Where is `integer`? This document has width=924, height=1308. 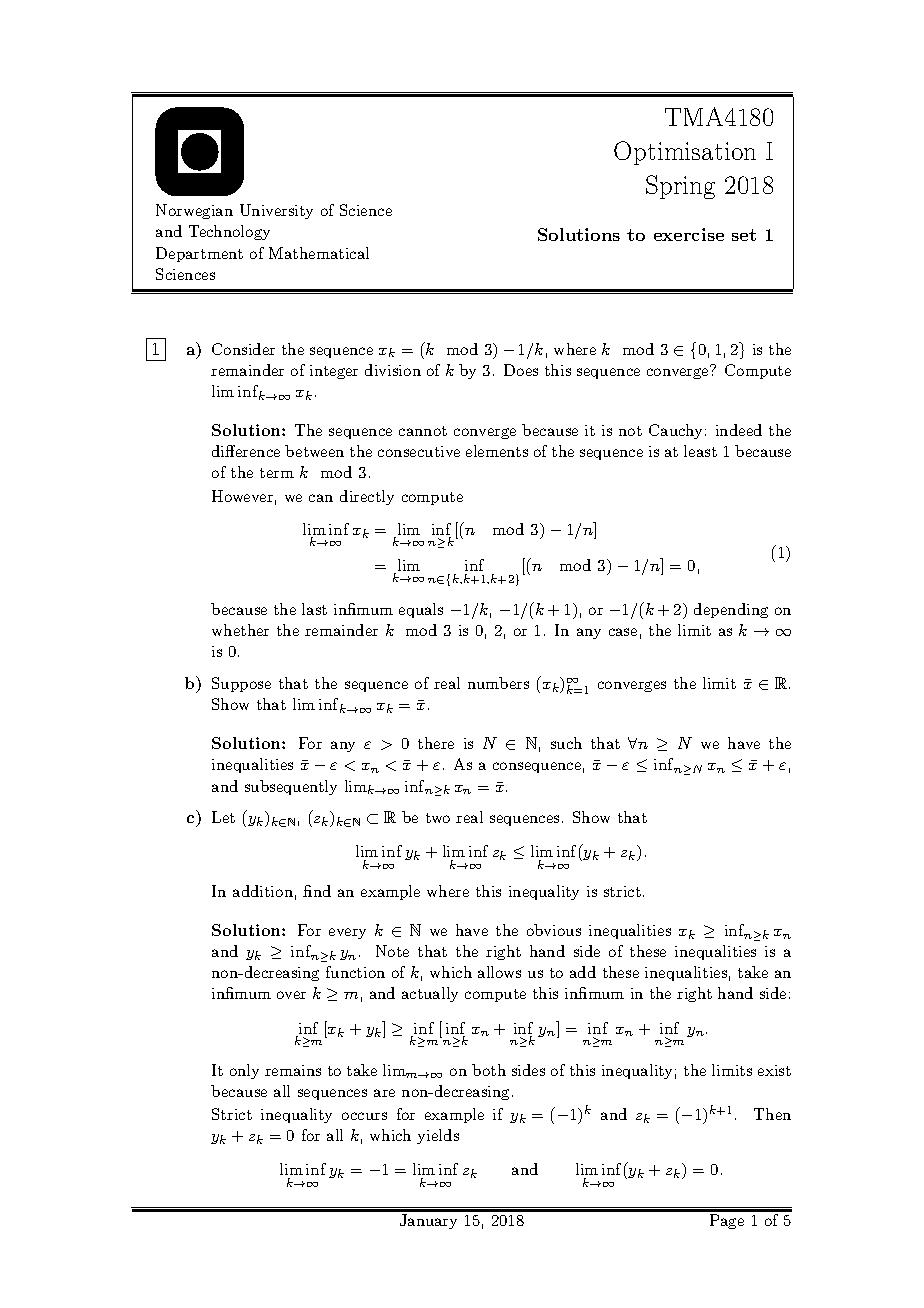
integer is located at coordinates (334, 372).
